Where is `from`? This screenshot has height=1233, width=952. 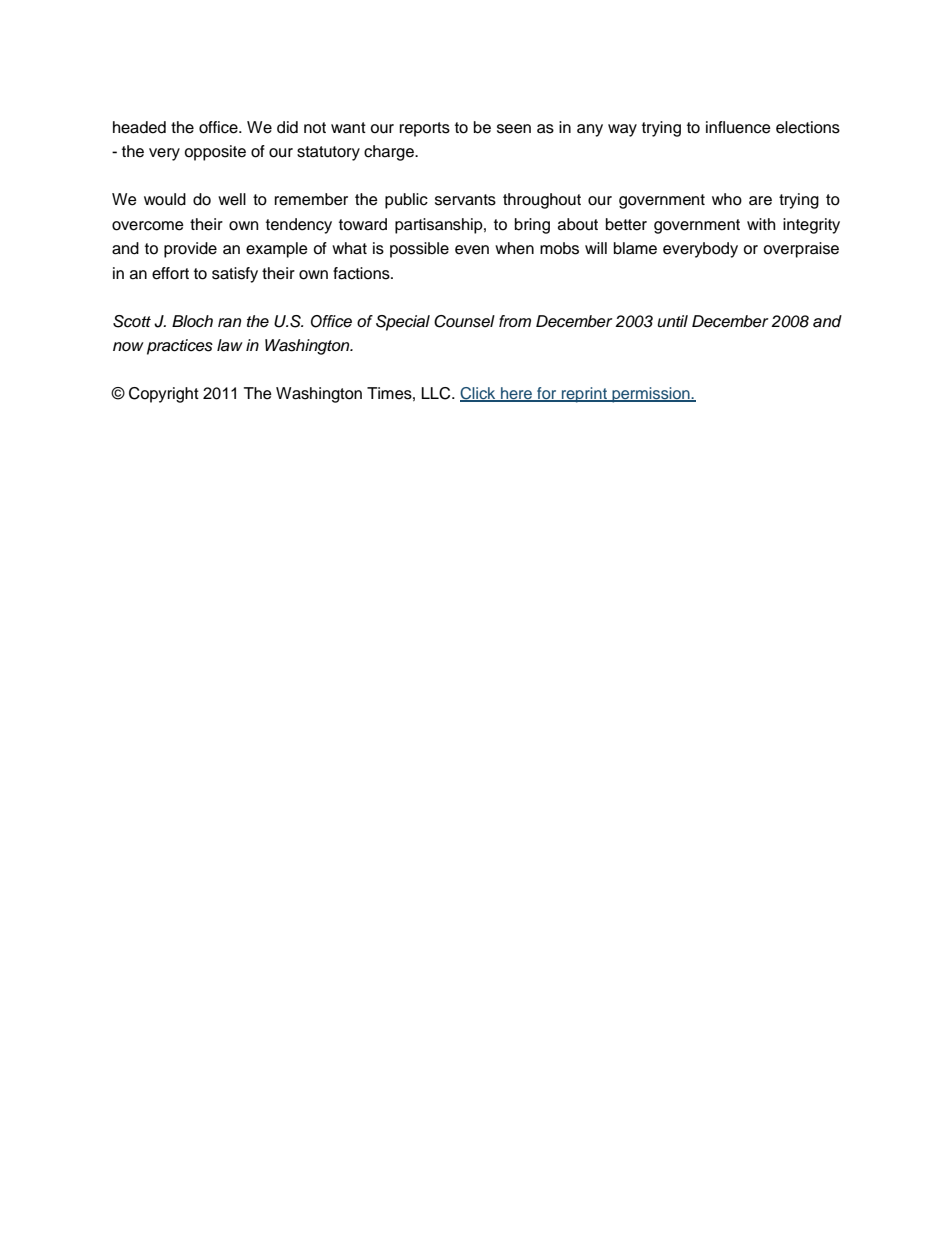
from is located at coordinates (515, 321).
